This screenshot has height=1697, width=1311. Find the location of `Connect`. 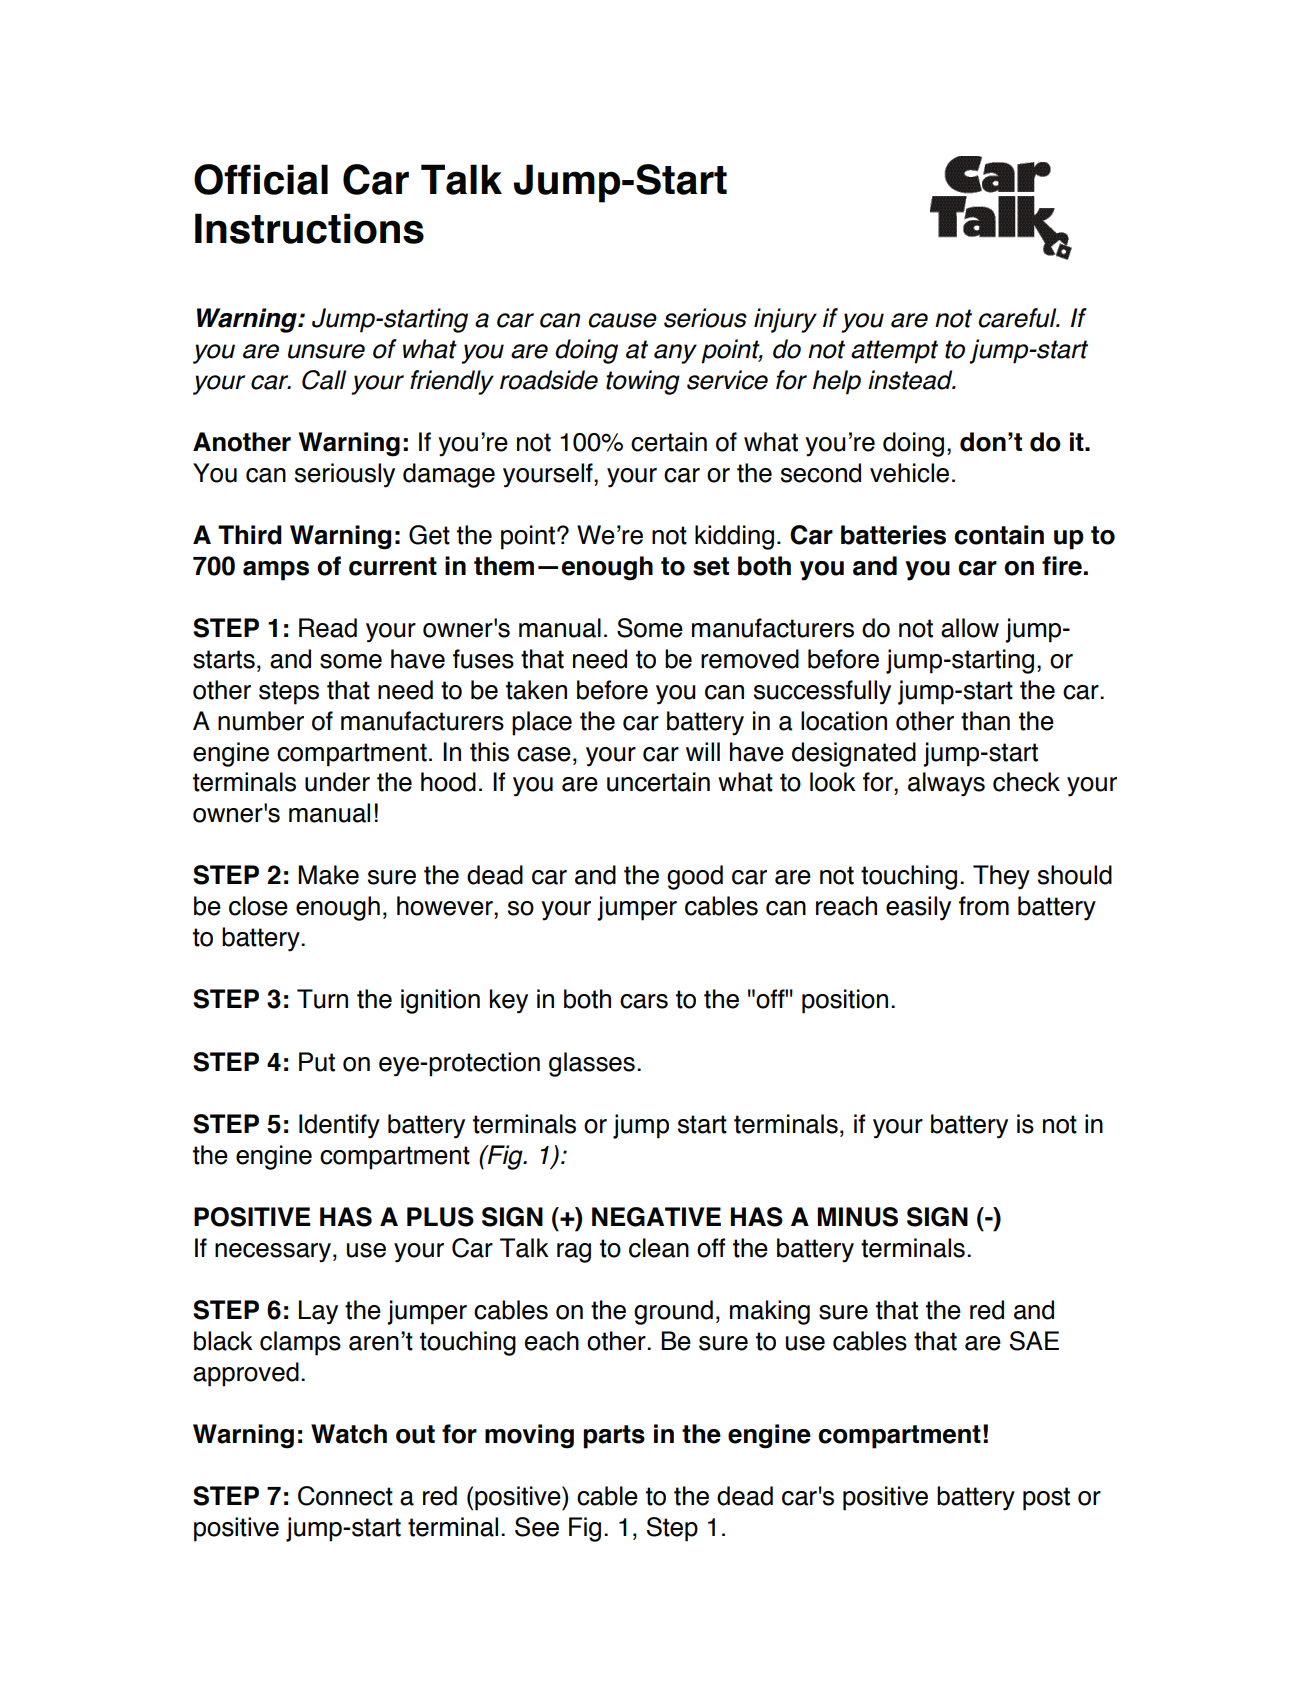

Connect is located at coordinates (345, 1496).
